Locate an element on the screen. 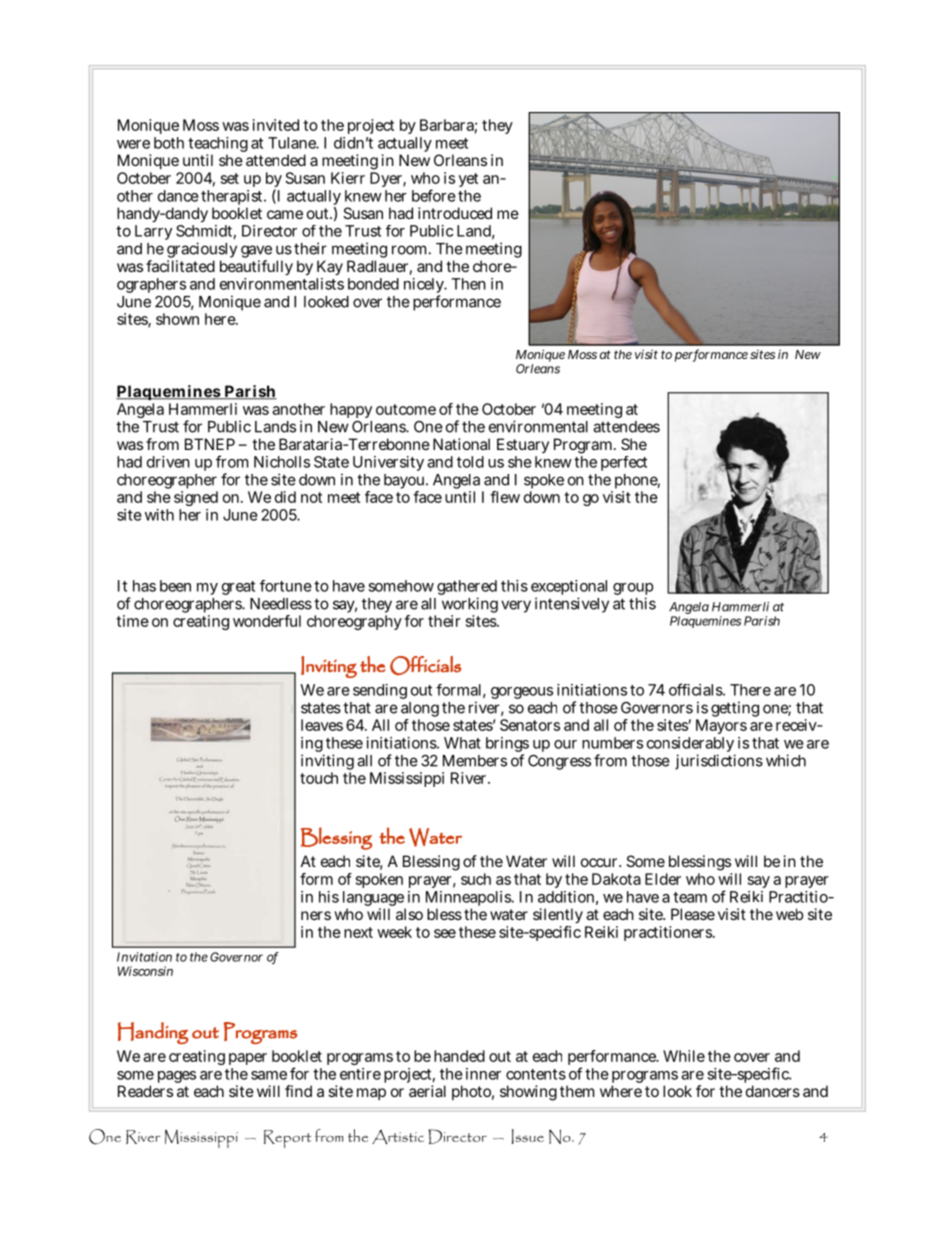 This screenshot has width=952, height=1233. yet is located at coordinates (468, 180).
